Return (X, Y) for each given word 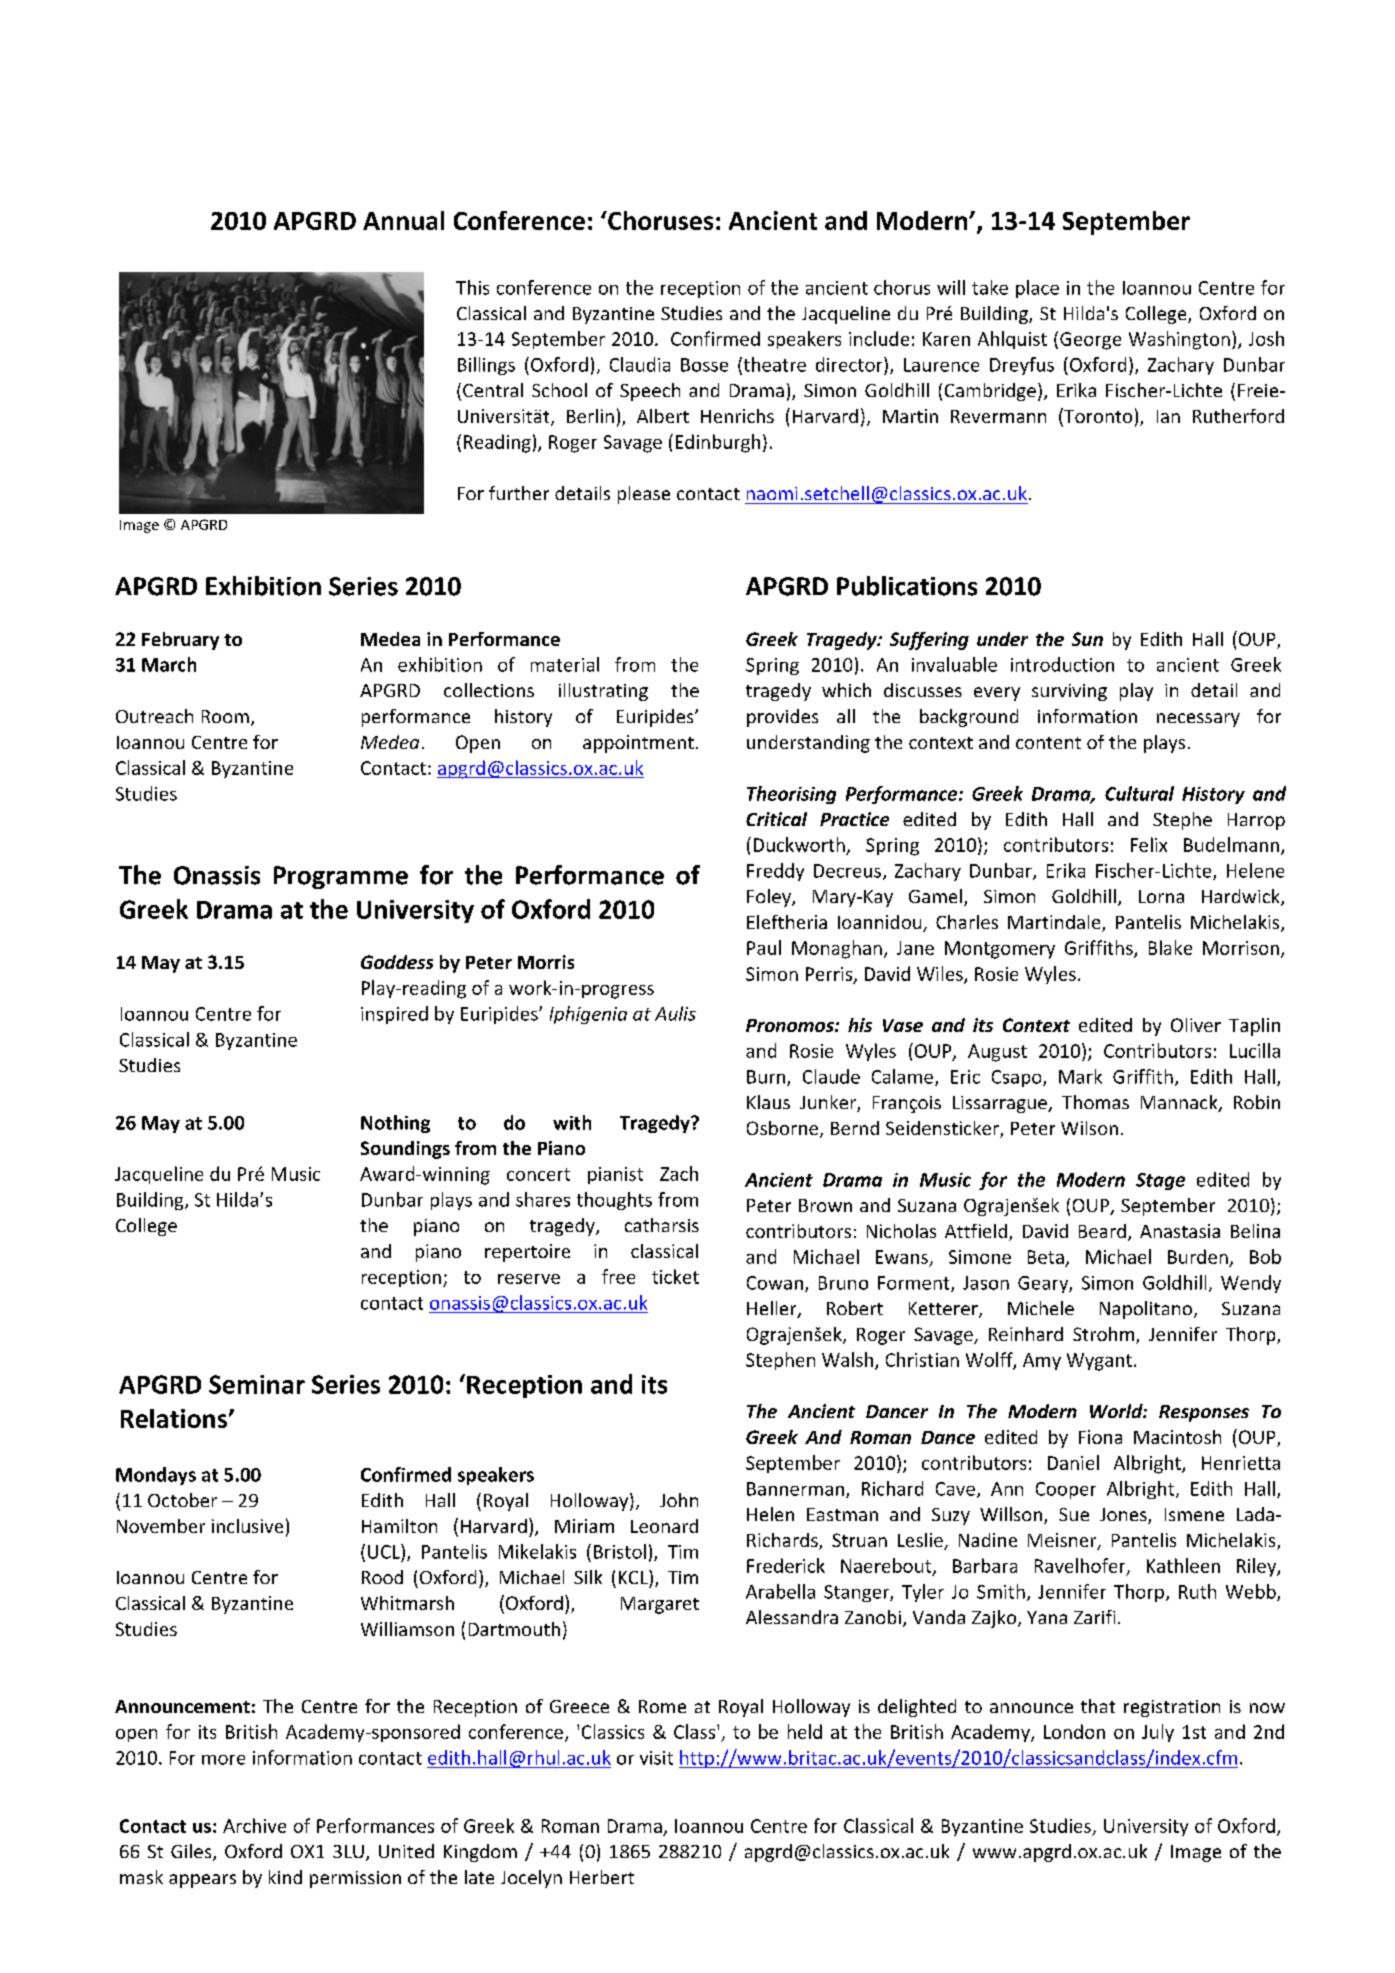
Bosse (704, 365)
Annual (403, 220)
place (1037, 289)
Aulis (675, 1013)
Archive (254, 1825)
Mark (1080, 1076)
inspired (394, 1015)
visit (656, 1758)
